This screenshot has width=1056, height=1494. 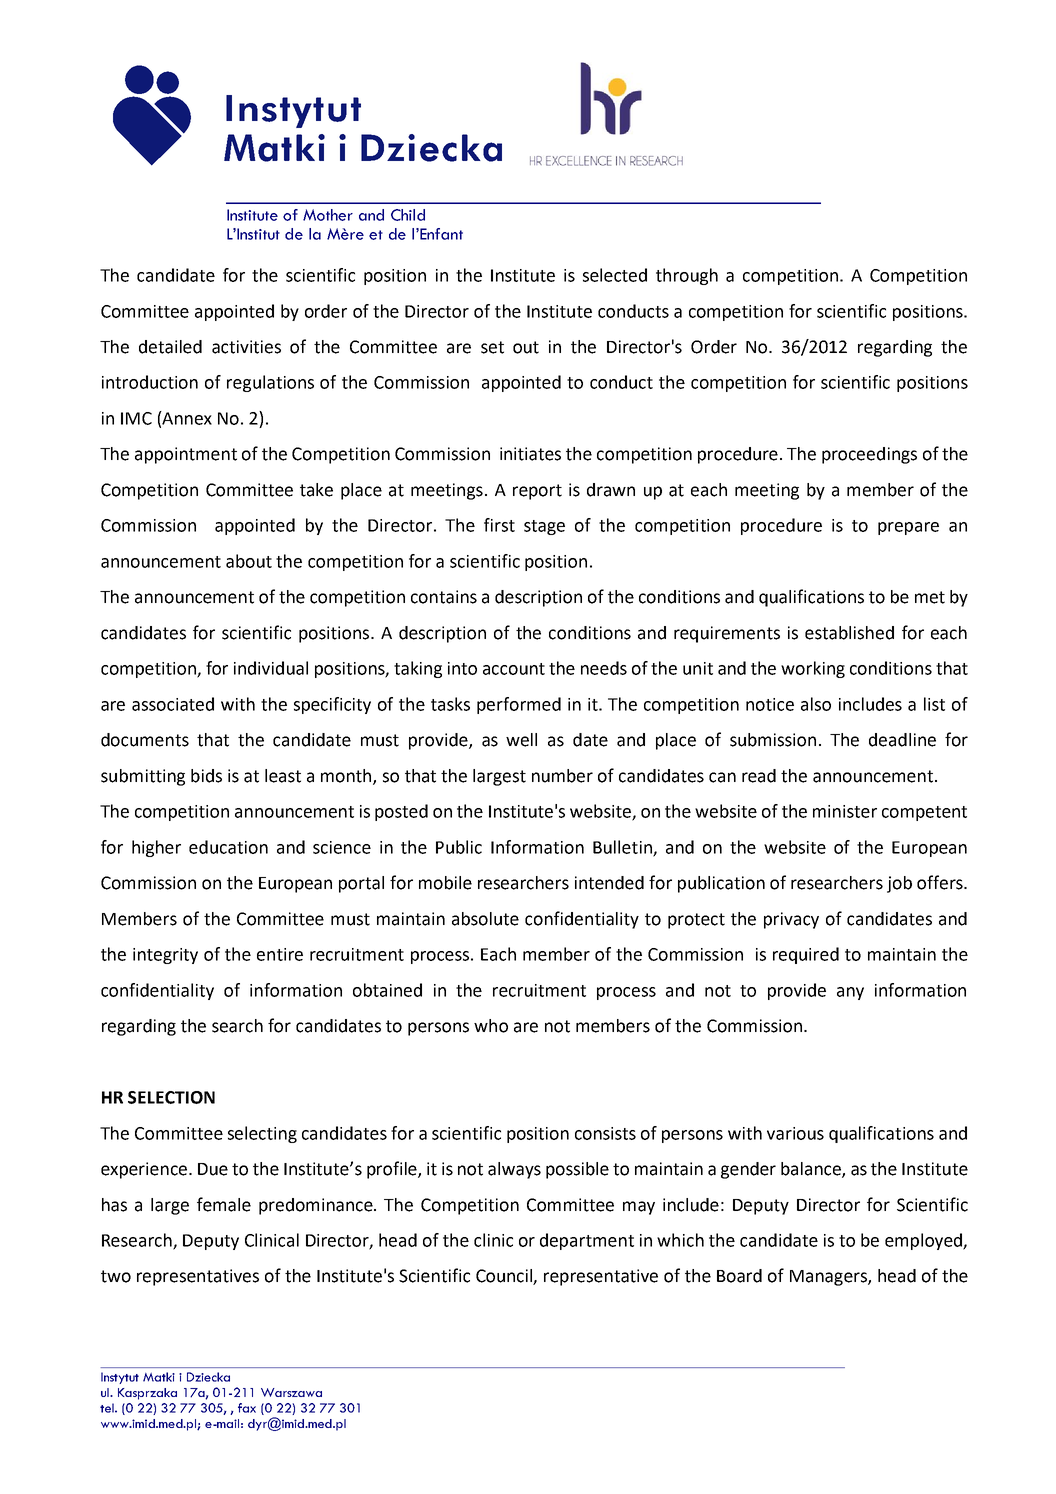 I want to click on individual, so click(x=271, y=668).
